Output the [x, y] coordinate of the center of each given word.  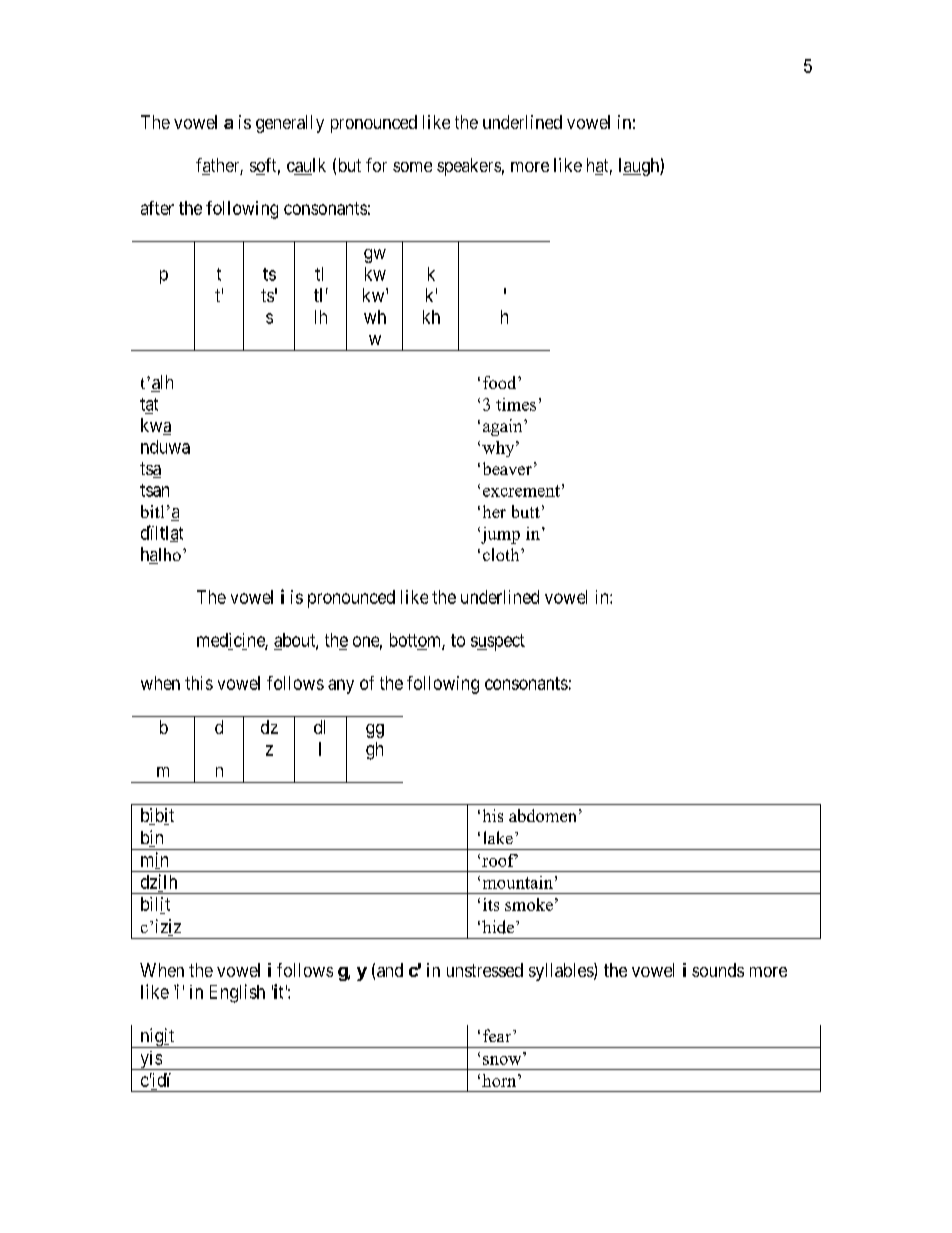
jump [499, 535]
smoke [529, 904]
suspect [498, 642]
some [412, 167]
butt [526, 511]
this [199, 683]
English [237, 993]
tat [149, 404]
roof [500, 860]
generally [290, 124]
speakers [469, 167]
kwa [156, 426]
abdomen [542, 815]
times [516, 404]
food [501, 382]
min [154, 860]
